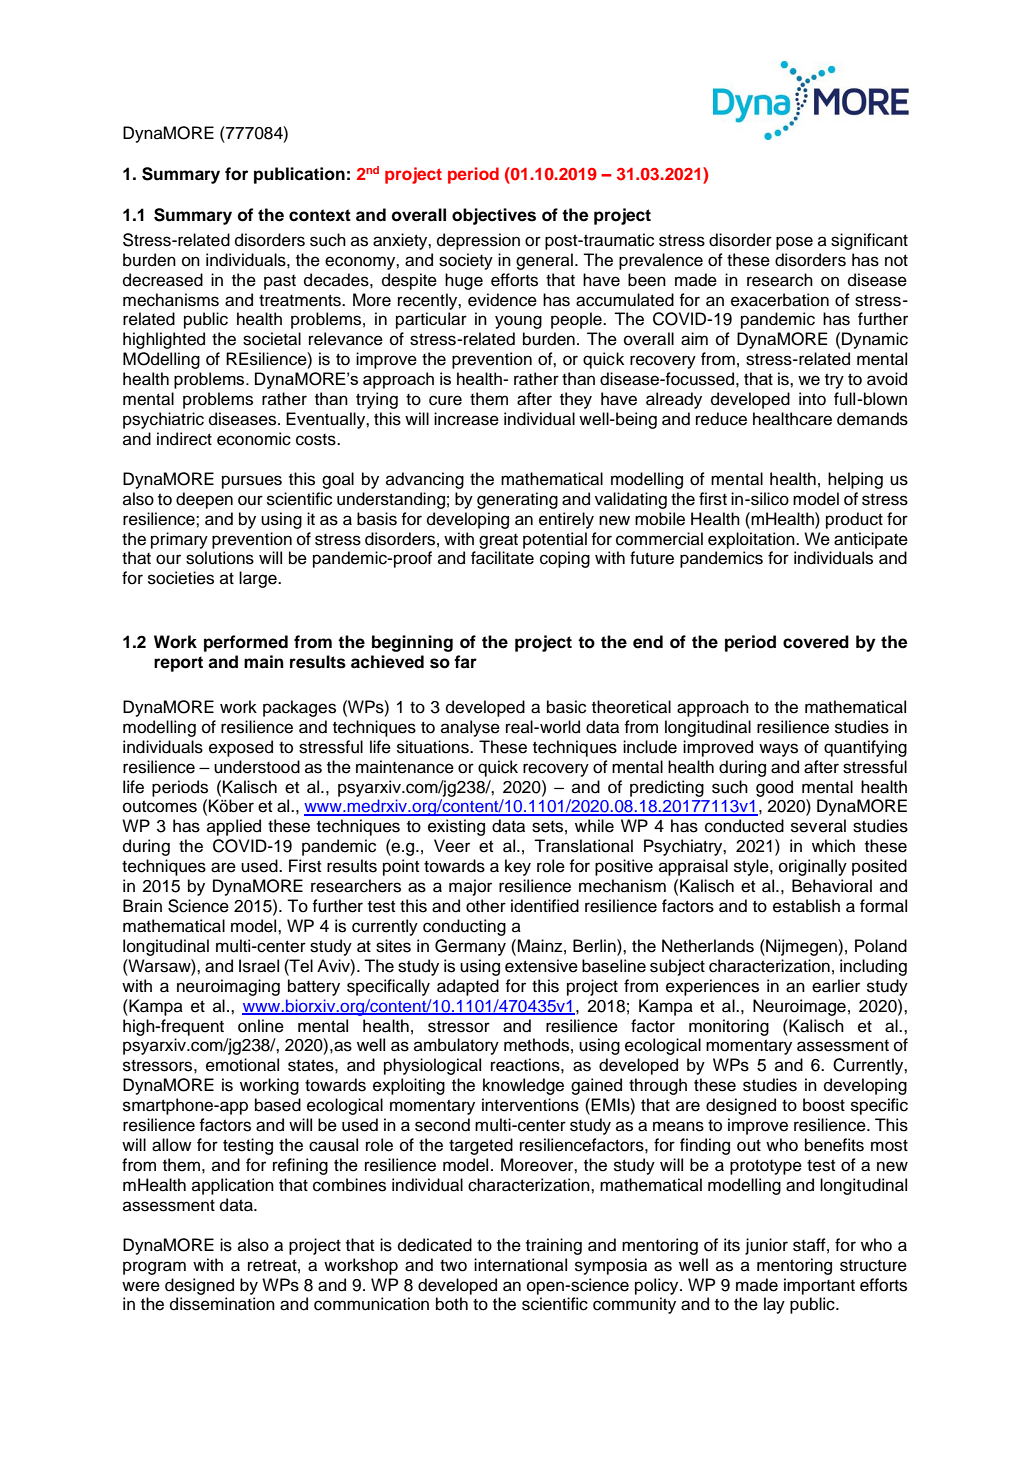 This image has height=1458, width=1031. Describe the element at coordinates (819, 1286) in the image. I see `important` at that location.
